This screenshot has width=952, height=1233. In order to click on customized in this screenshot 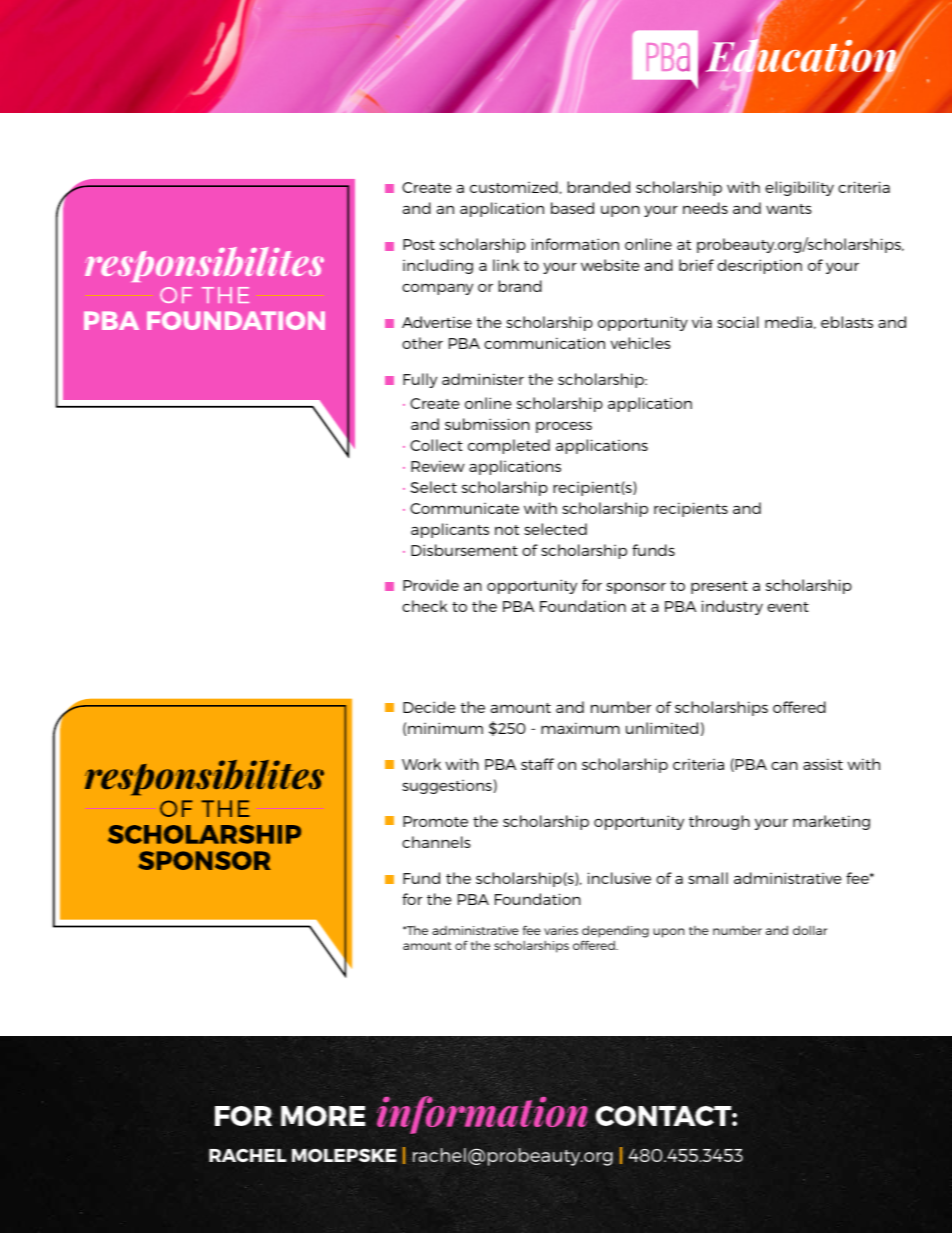, I will do `click(514, 187)`.
